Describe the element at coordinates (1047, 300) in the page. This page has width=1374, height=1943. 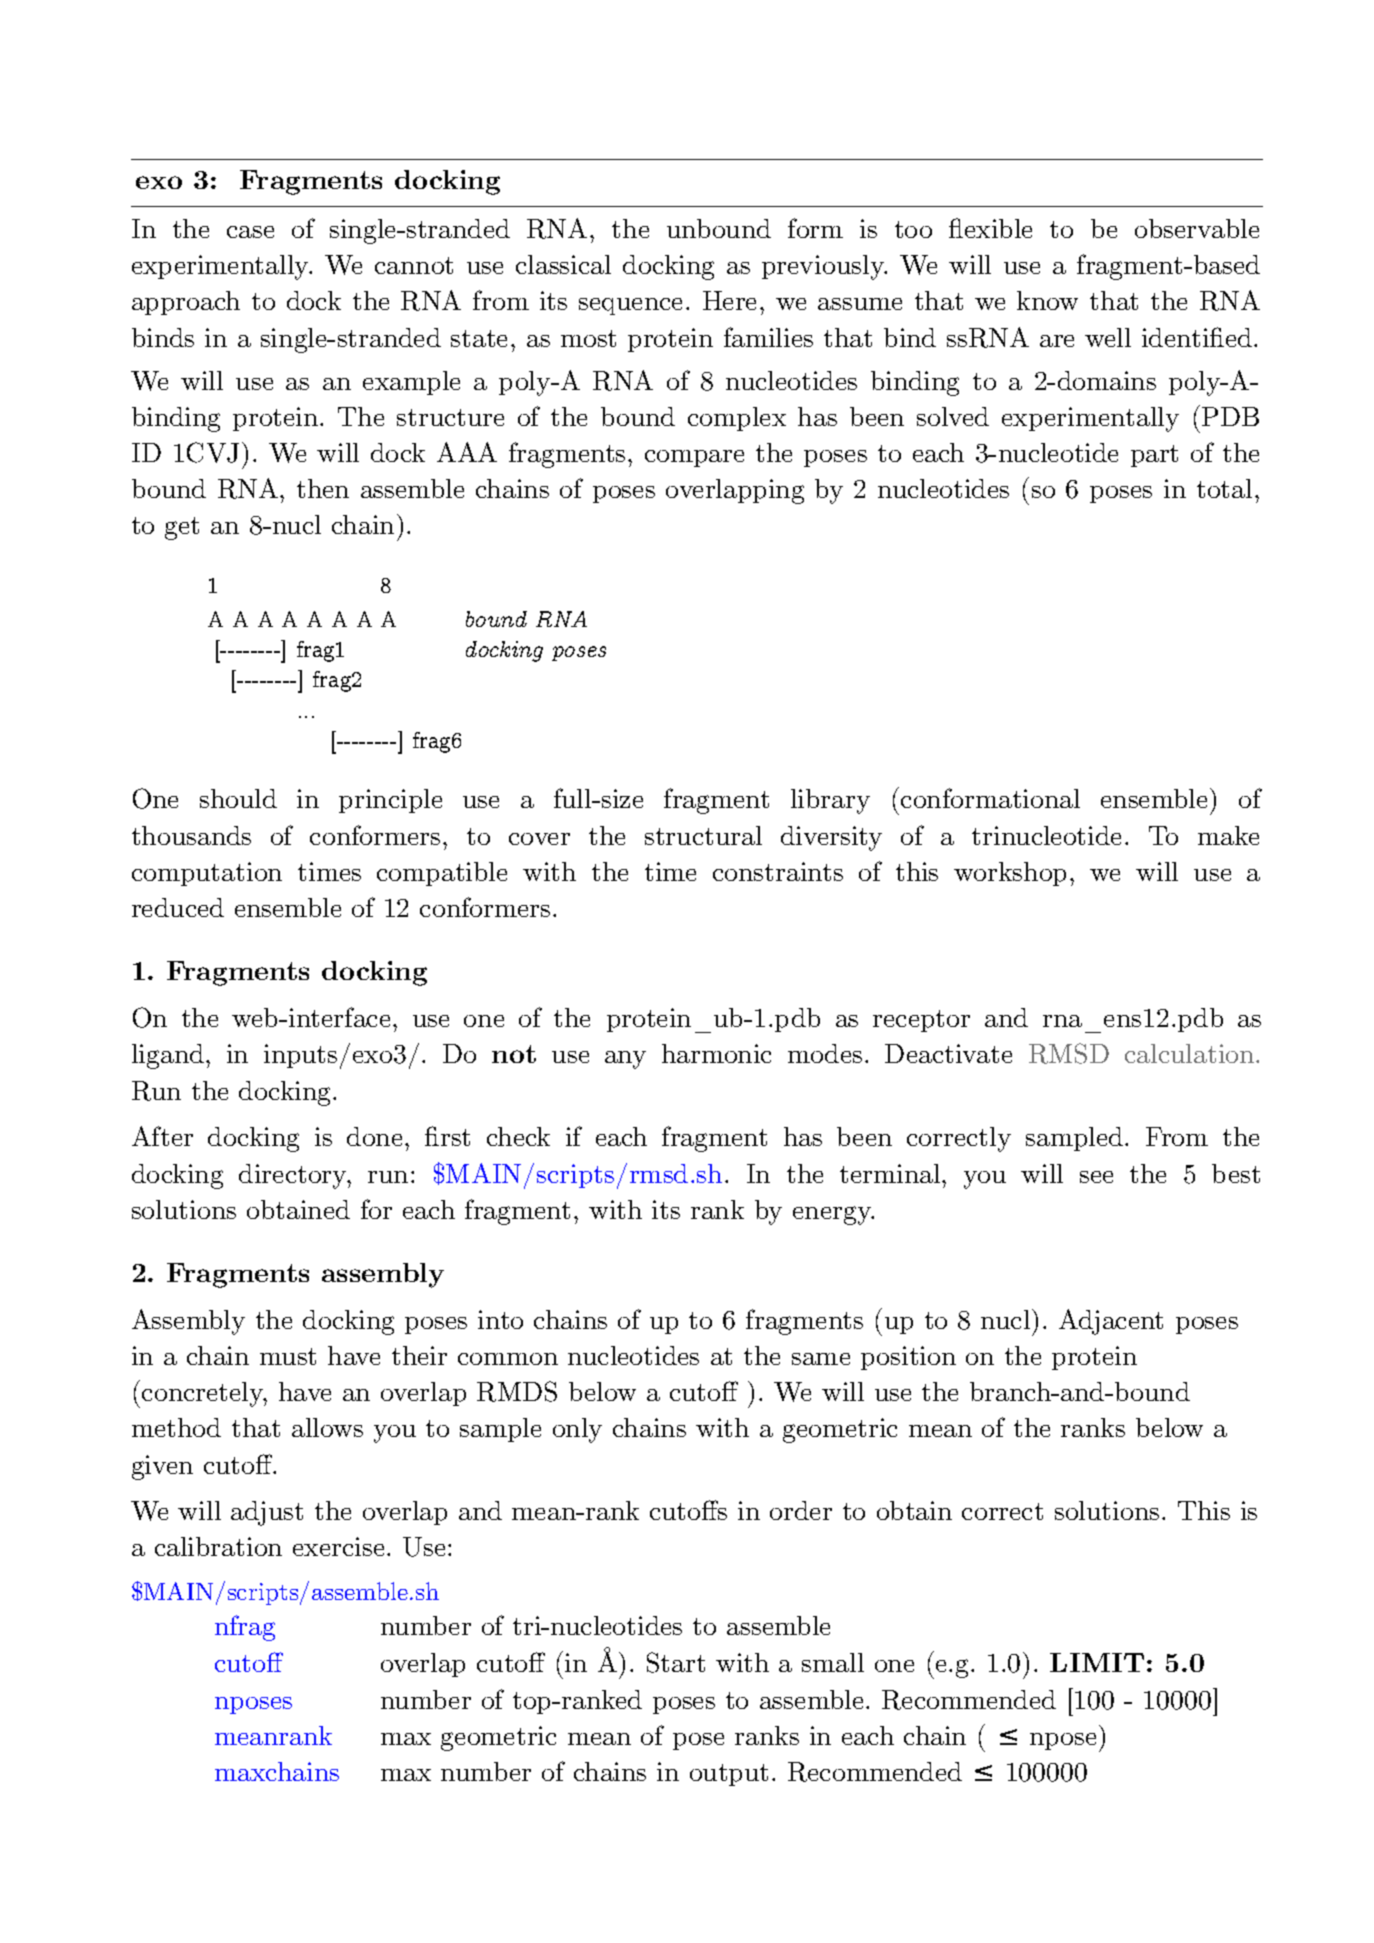
I see `know` at that location.
